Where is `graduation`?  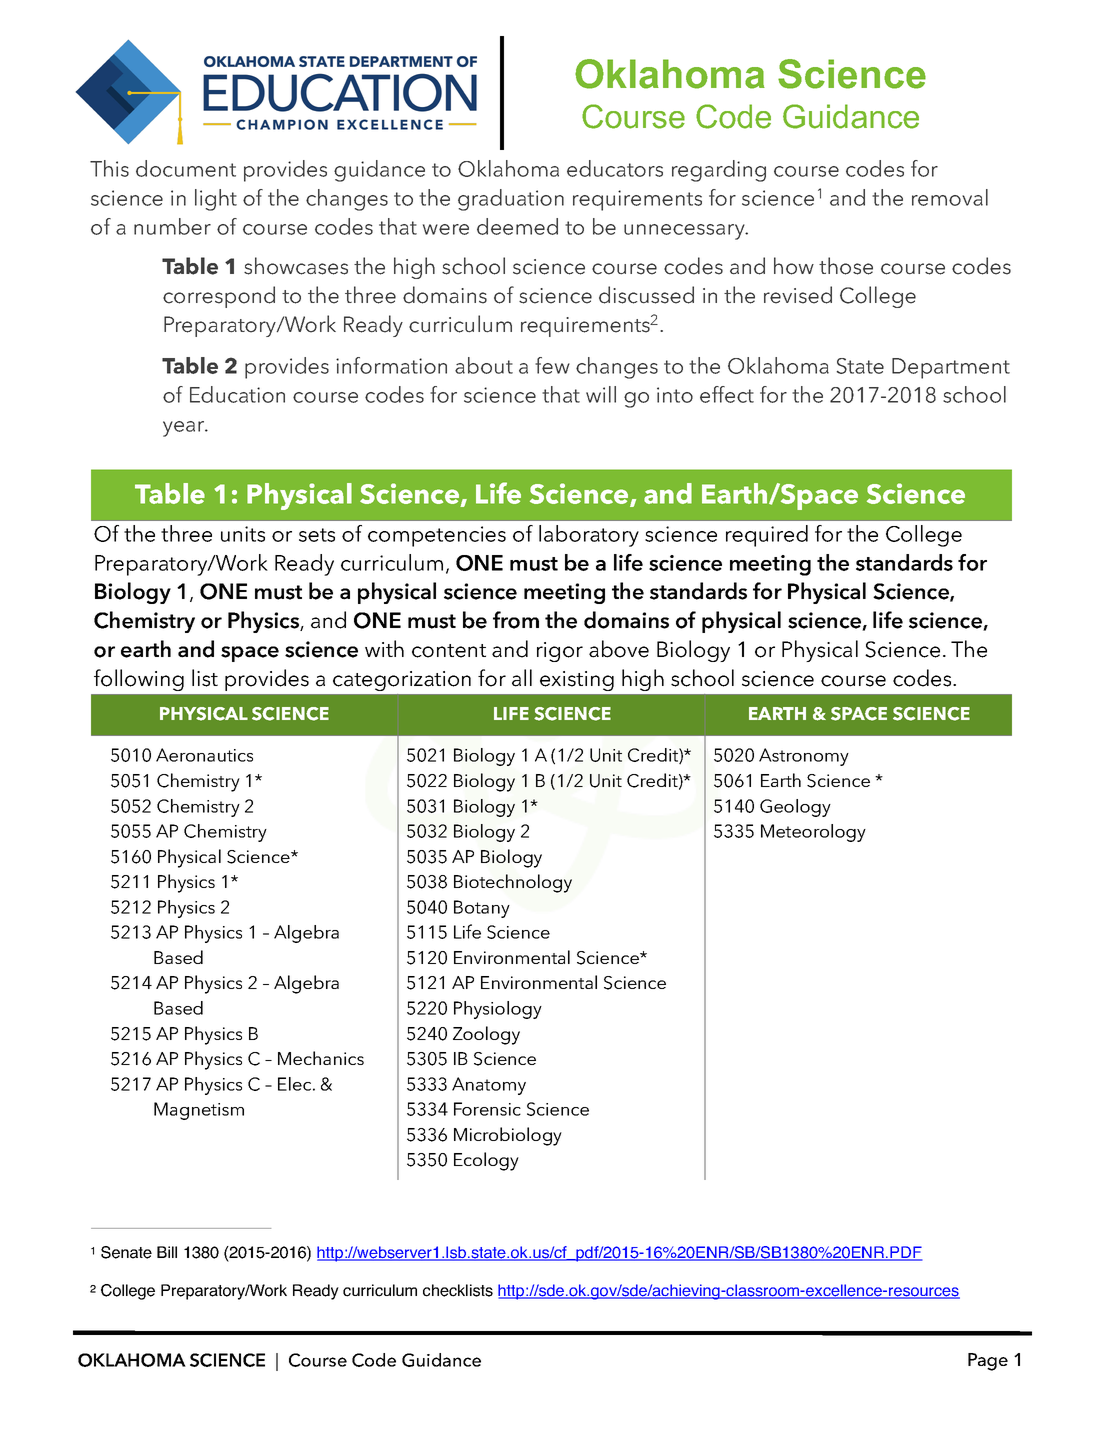 graduation is located at coordinates (511, 200).
